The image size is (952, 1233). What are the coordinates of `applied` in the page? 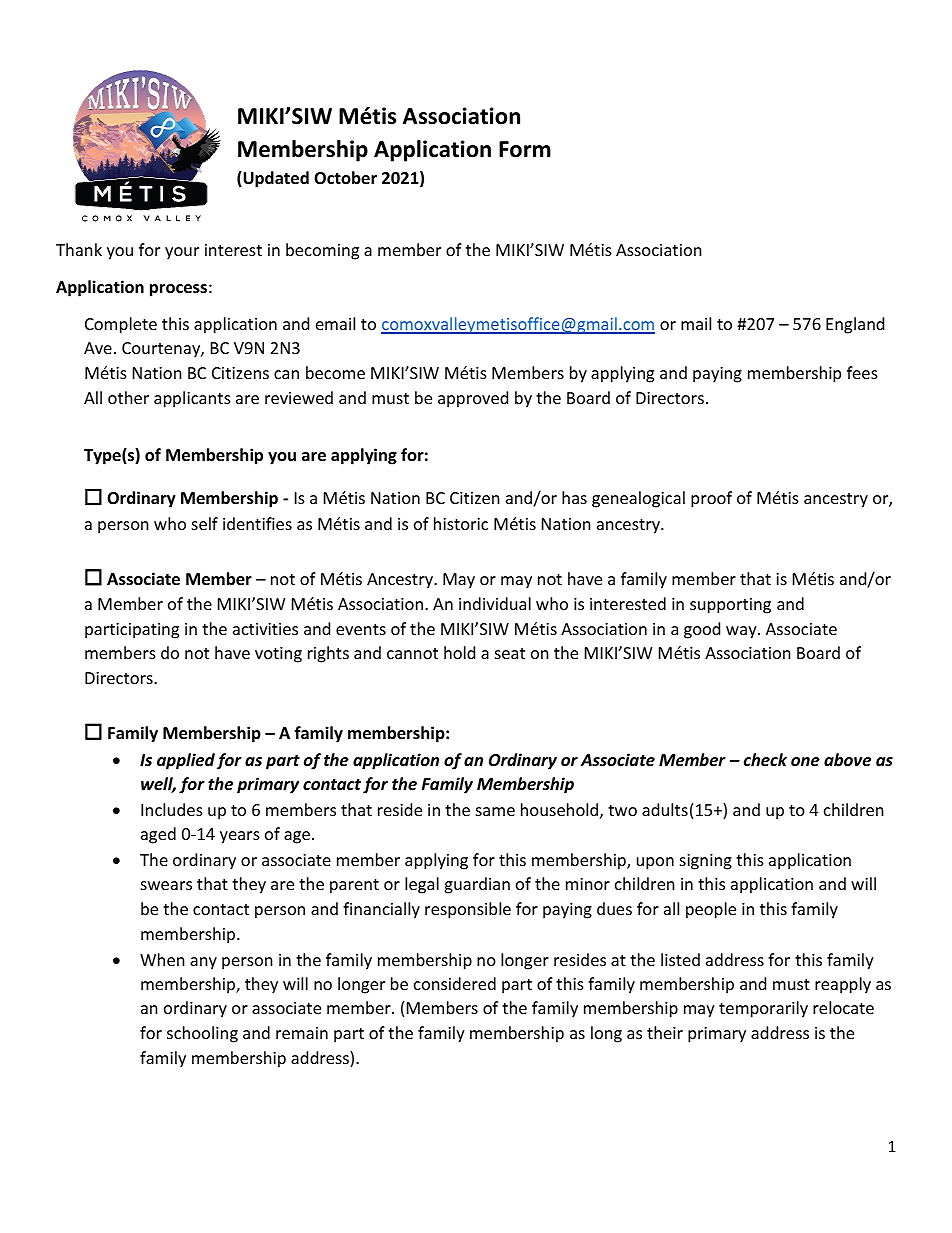 It's located at (186, 761).
